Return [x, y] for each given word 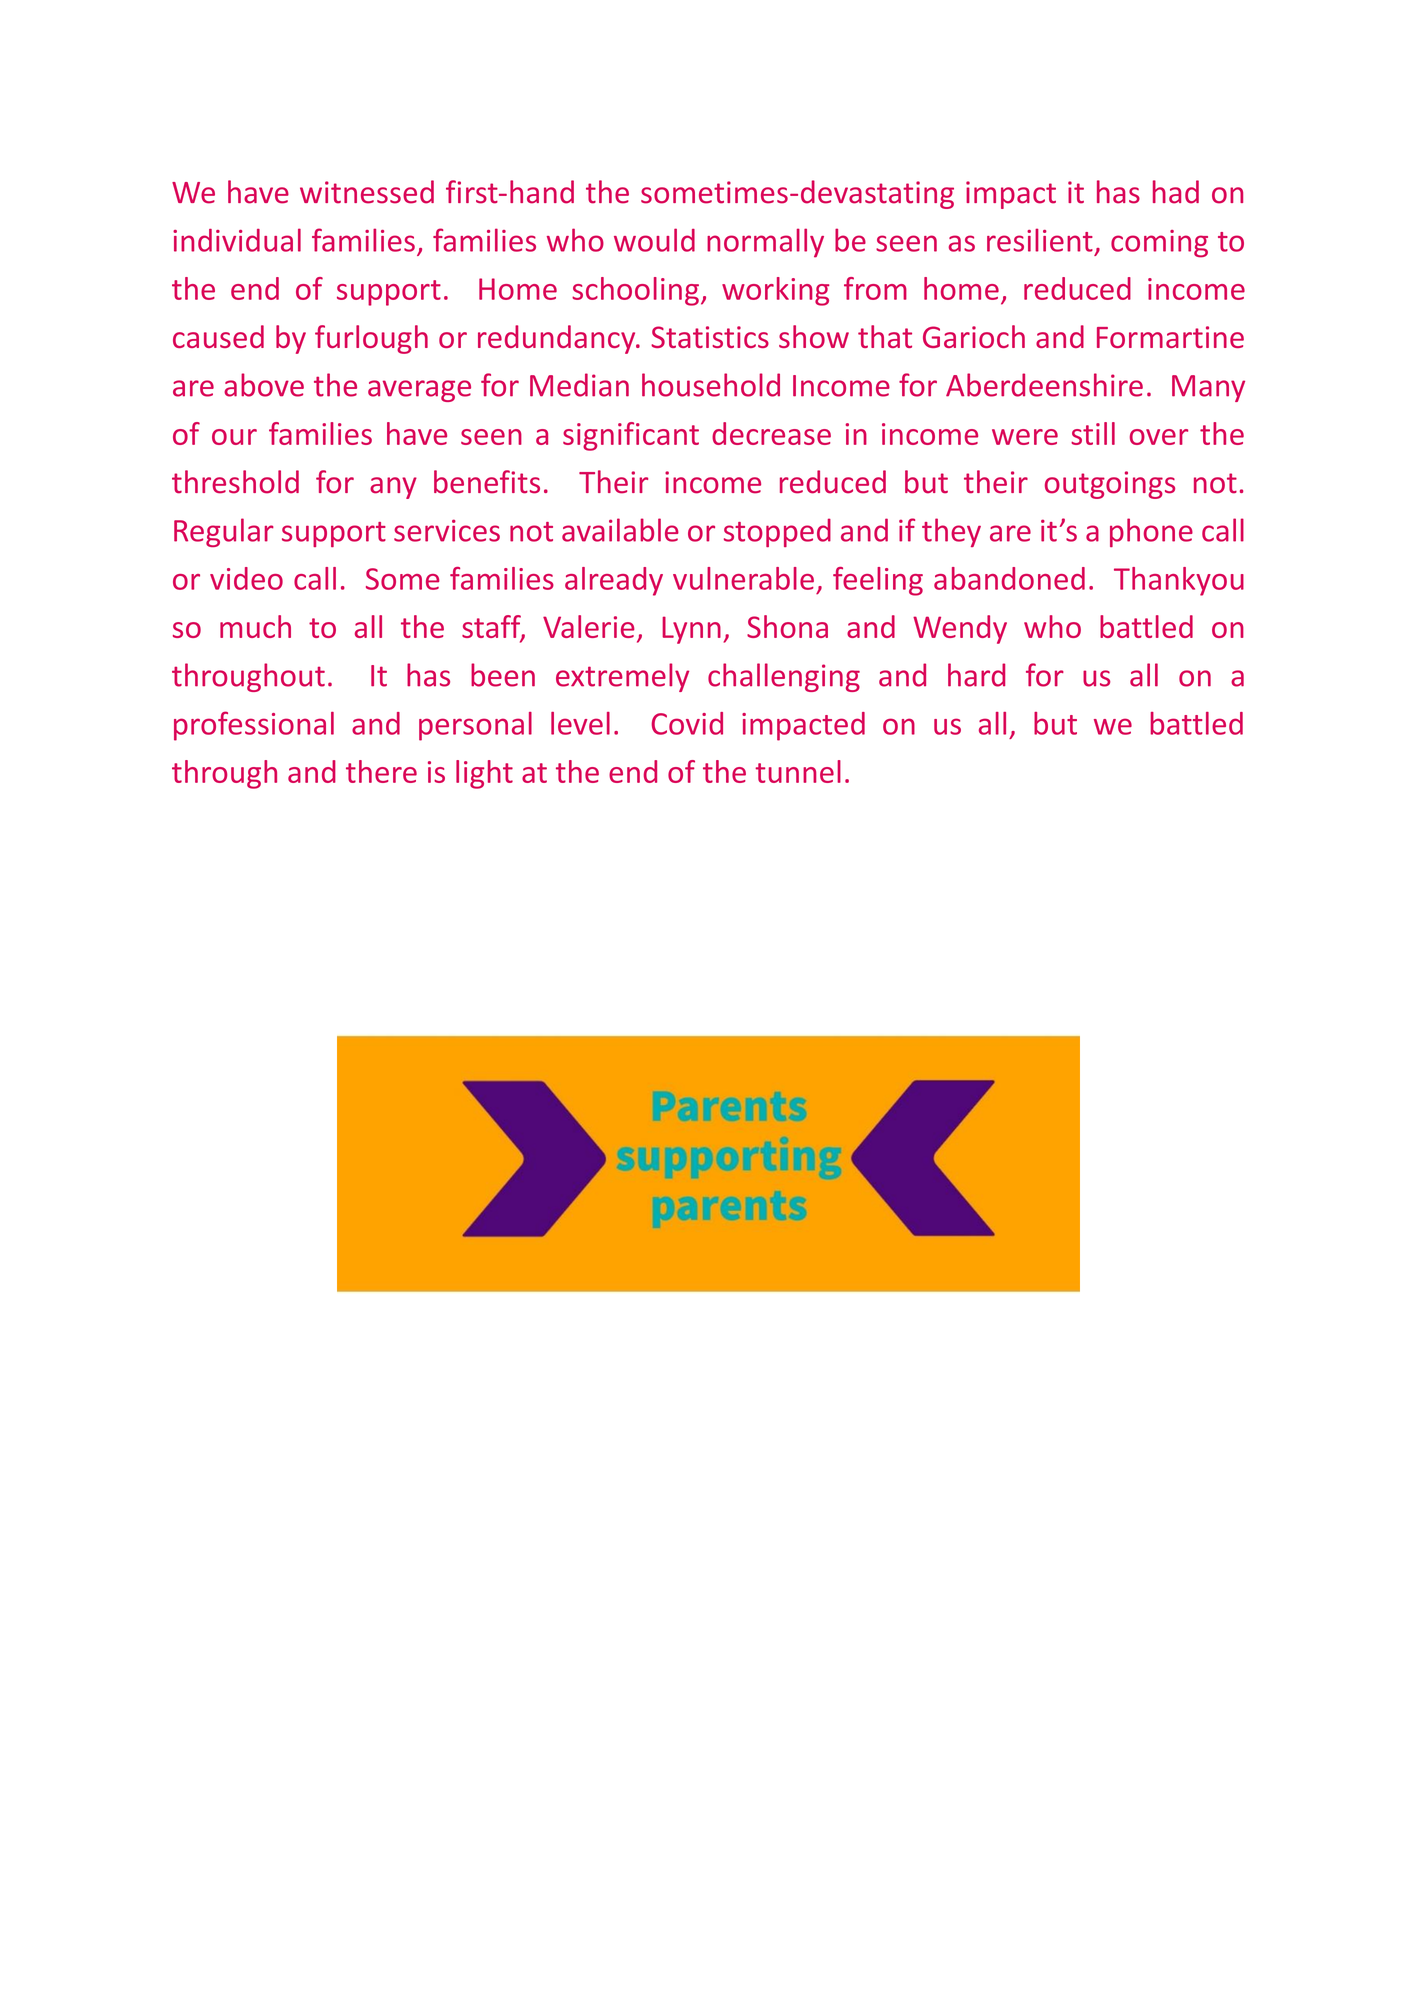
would [654, 240]
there [381, 771]
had [1176, 192]
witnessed [367, 192]
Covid [687, 723]
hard [976, 675]
